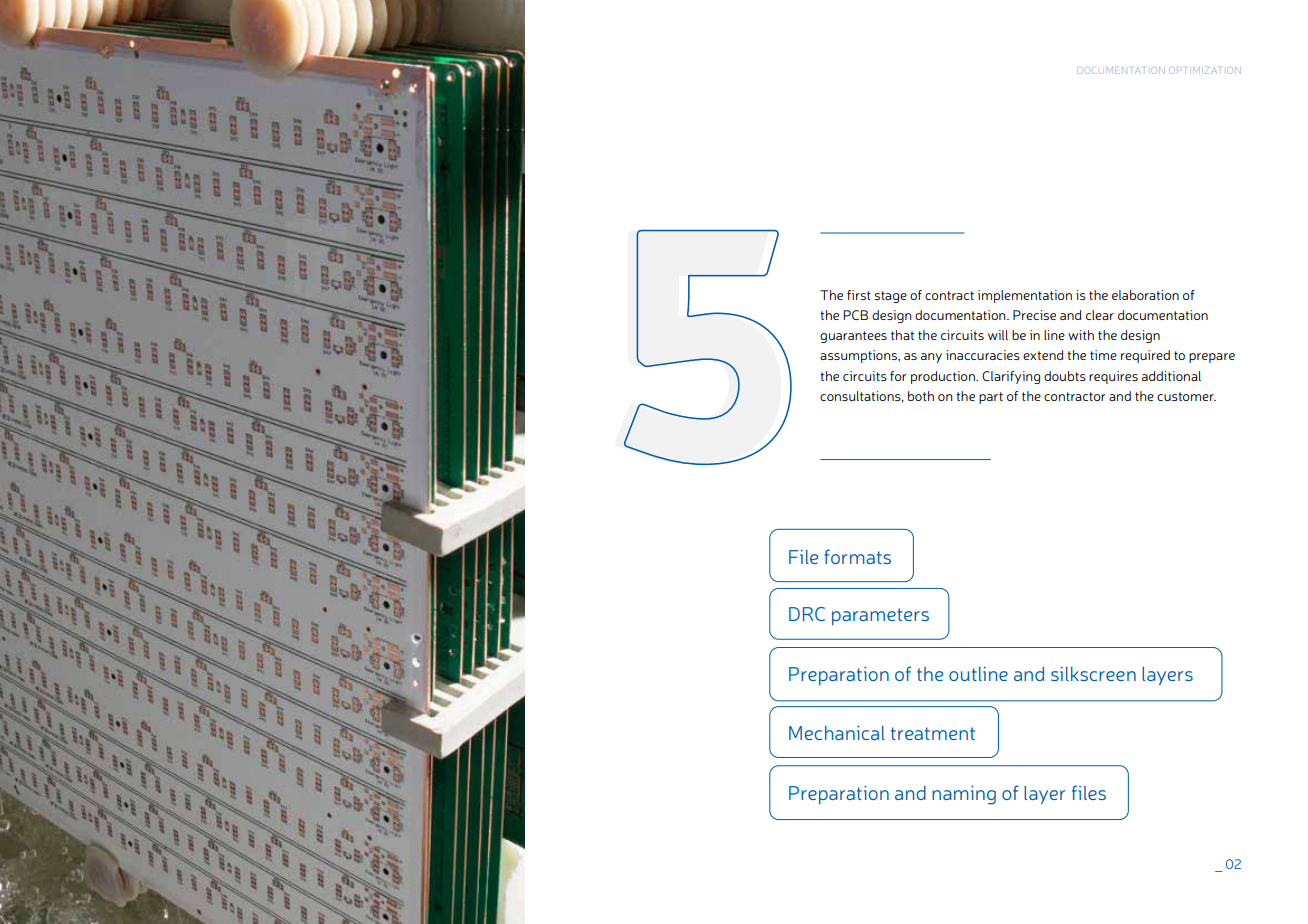 This page has width=1308, height=924. What do you see at coordinates (1093, 674) in the page?
I see `silkscreen` at bounding box center [1093, 674].
